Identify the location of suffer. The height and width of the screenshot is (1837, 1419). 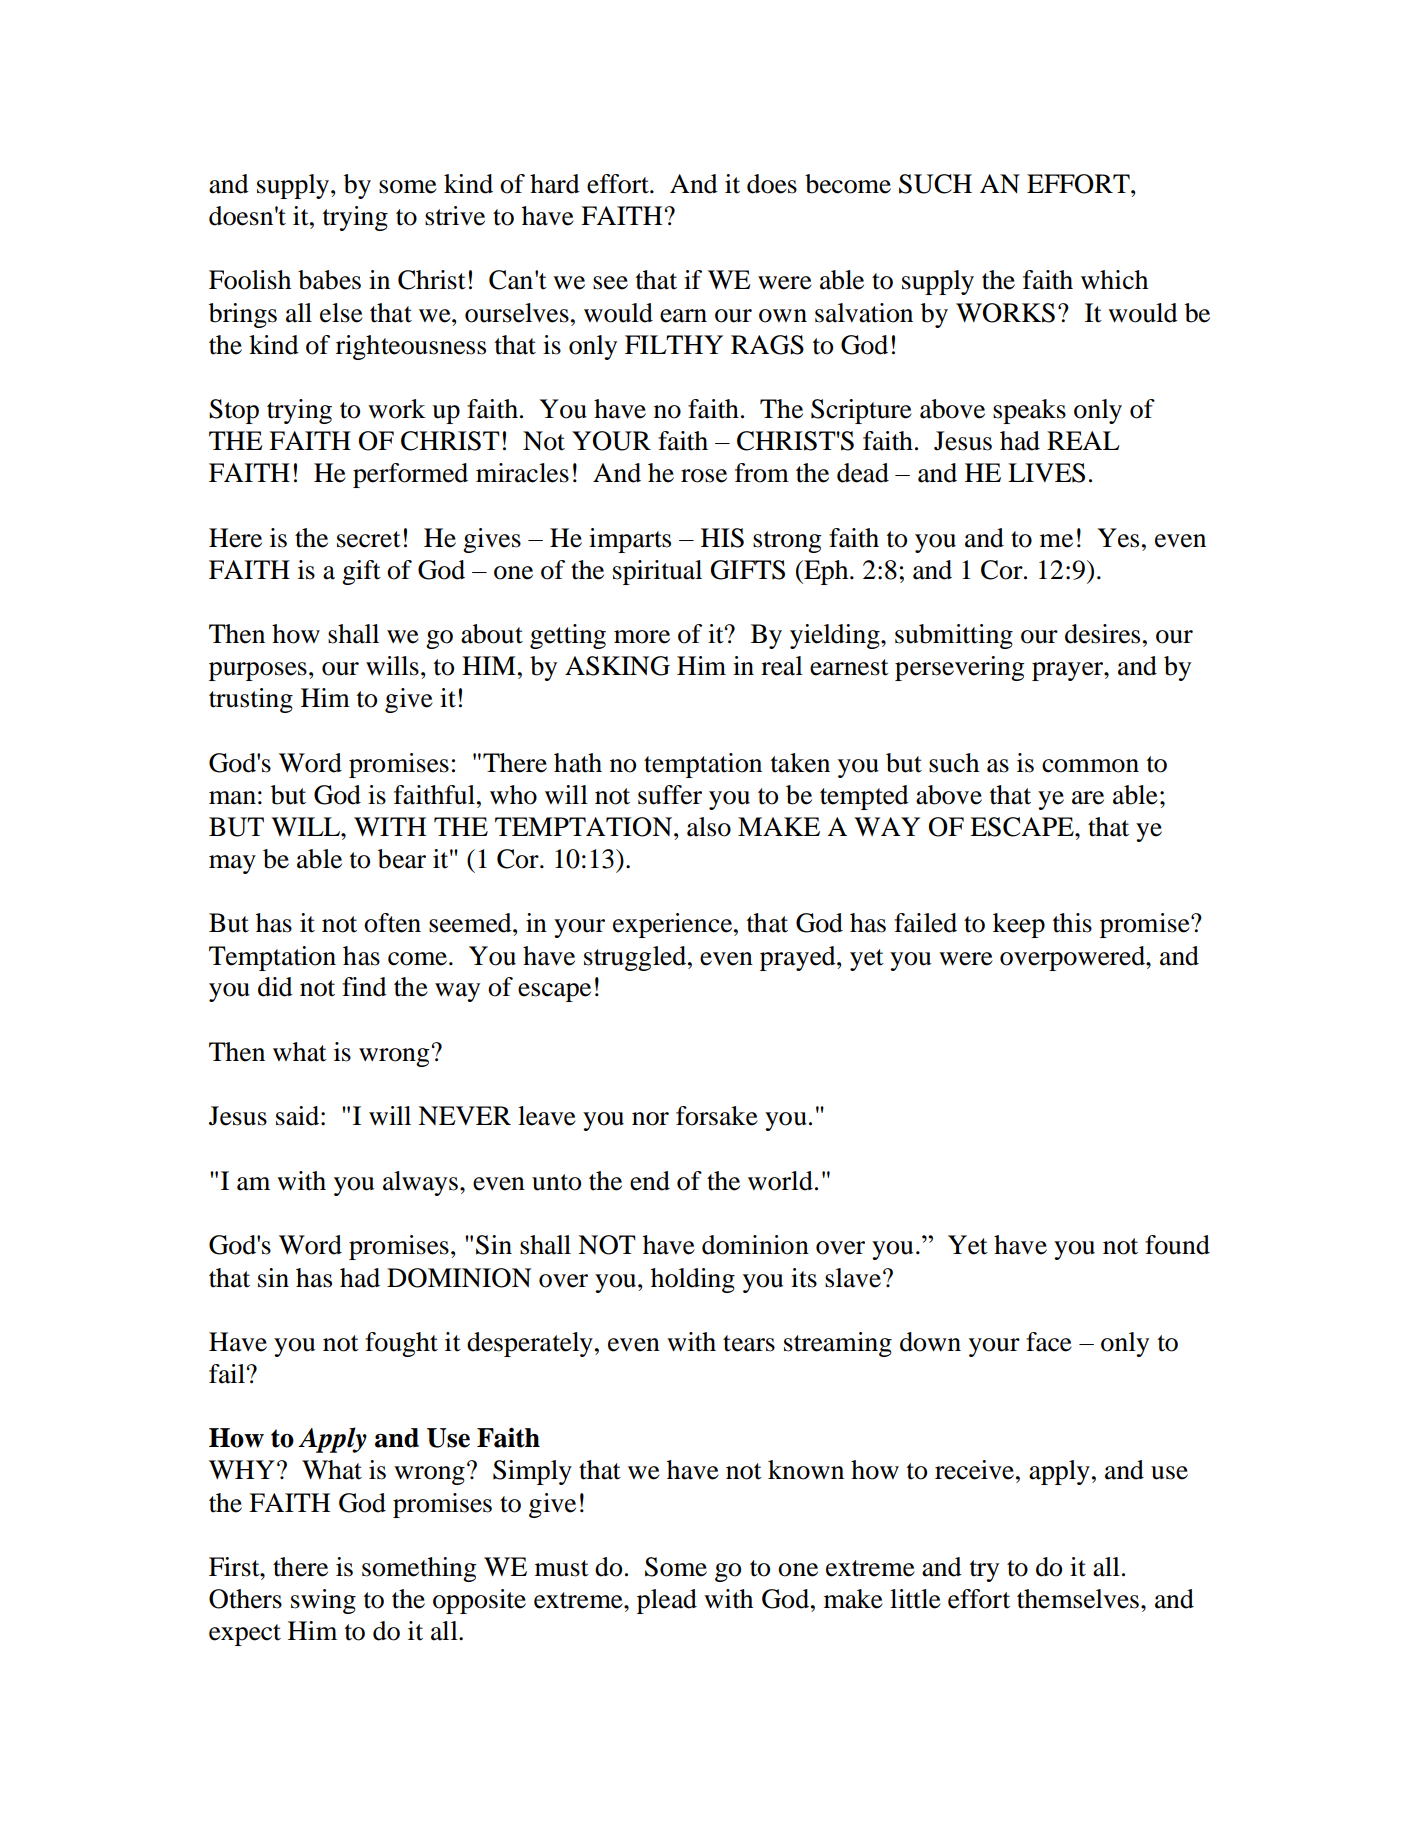
(670, 795).
